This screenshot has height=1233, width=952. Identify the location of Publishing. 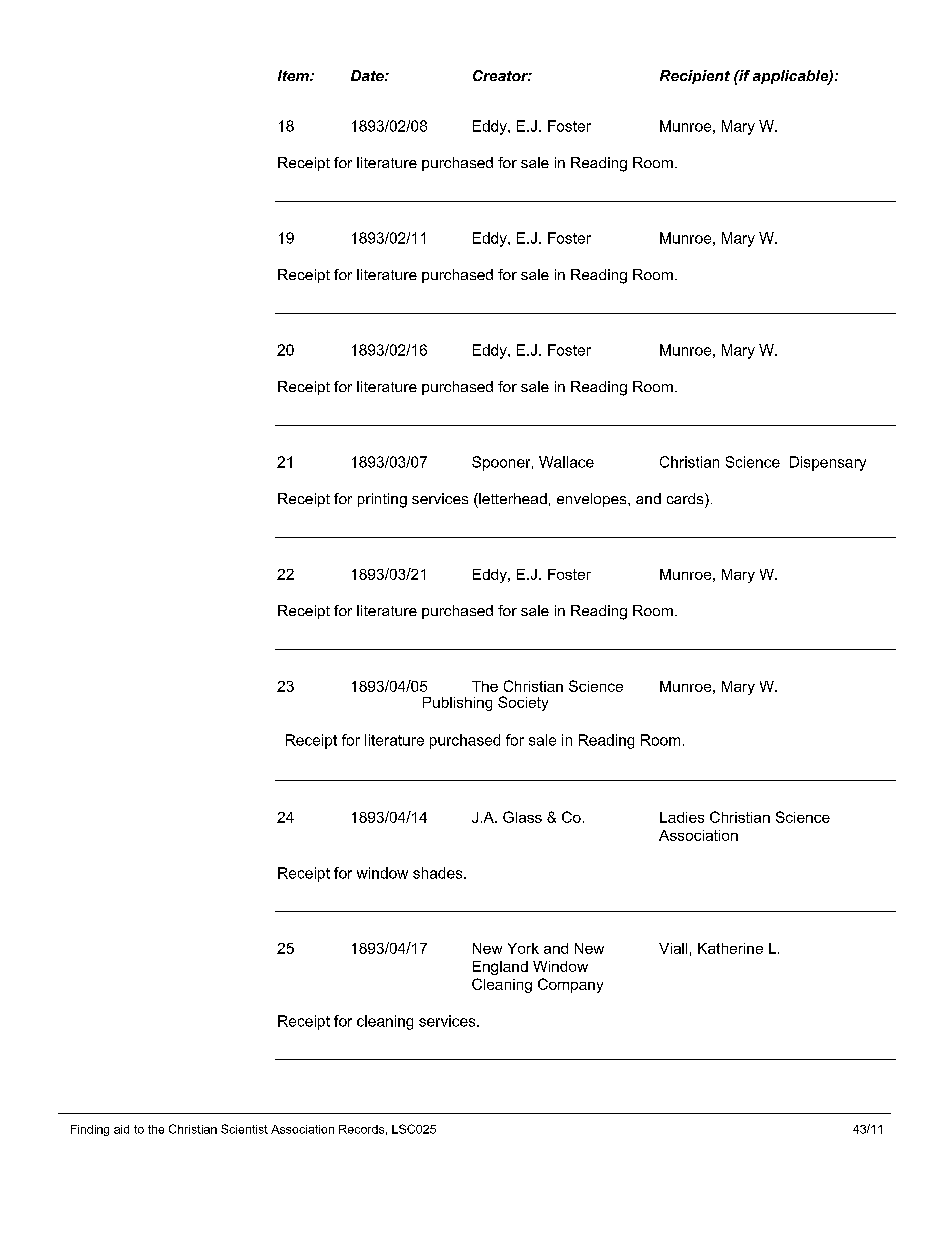
(457, 704).
